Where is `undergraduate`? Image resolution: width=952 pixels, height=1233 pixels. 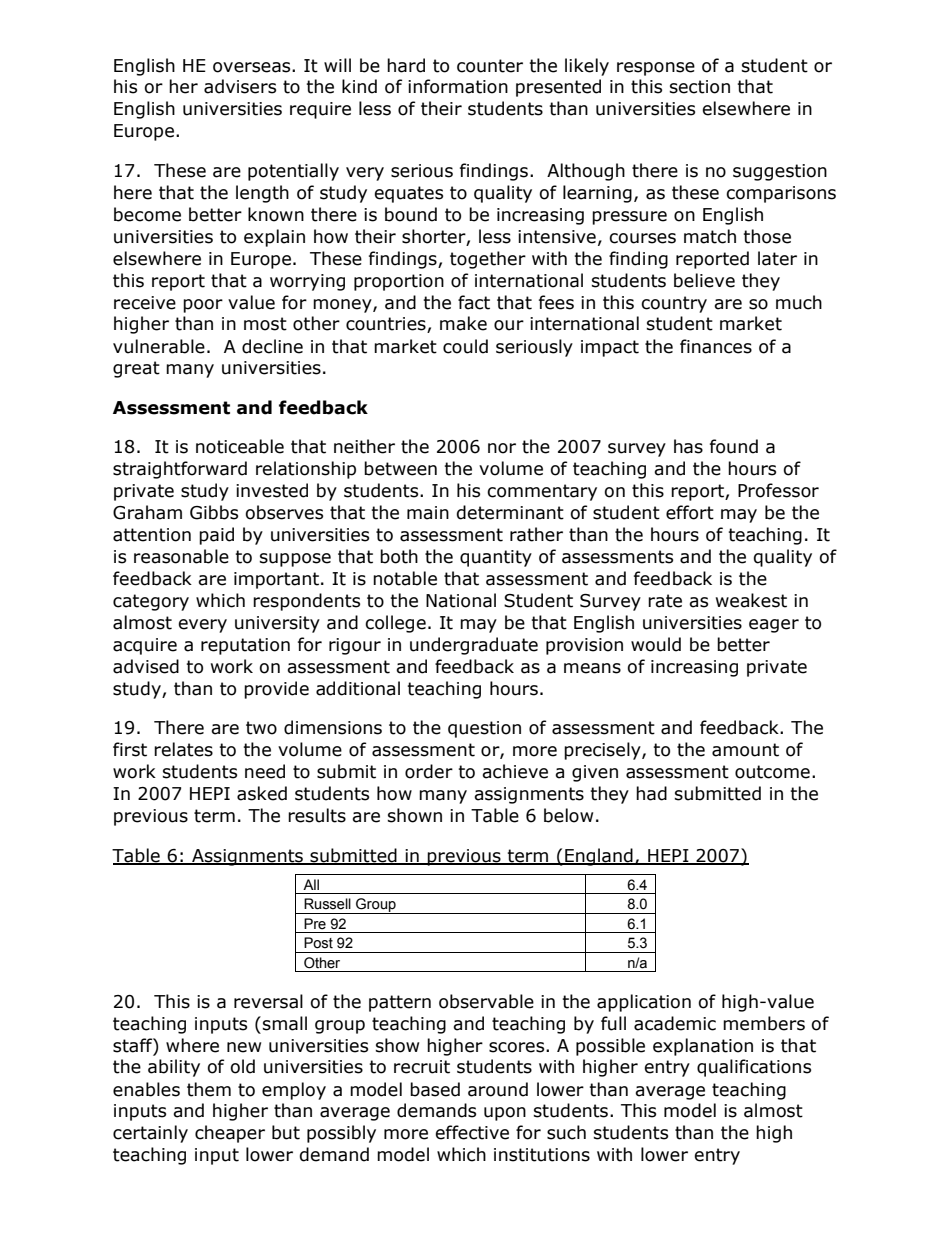 undergraduate is located at coordinates (474, 646).
